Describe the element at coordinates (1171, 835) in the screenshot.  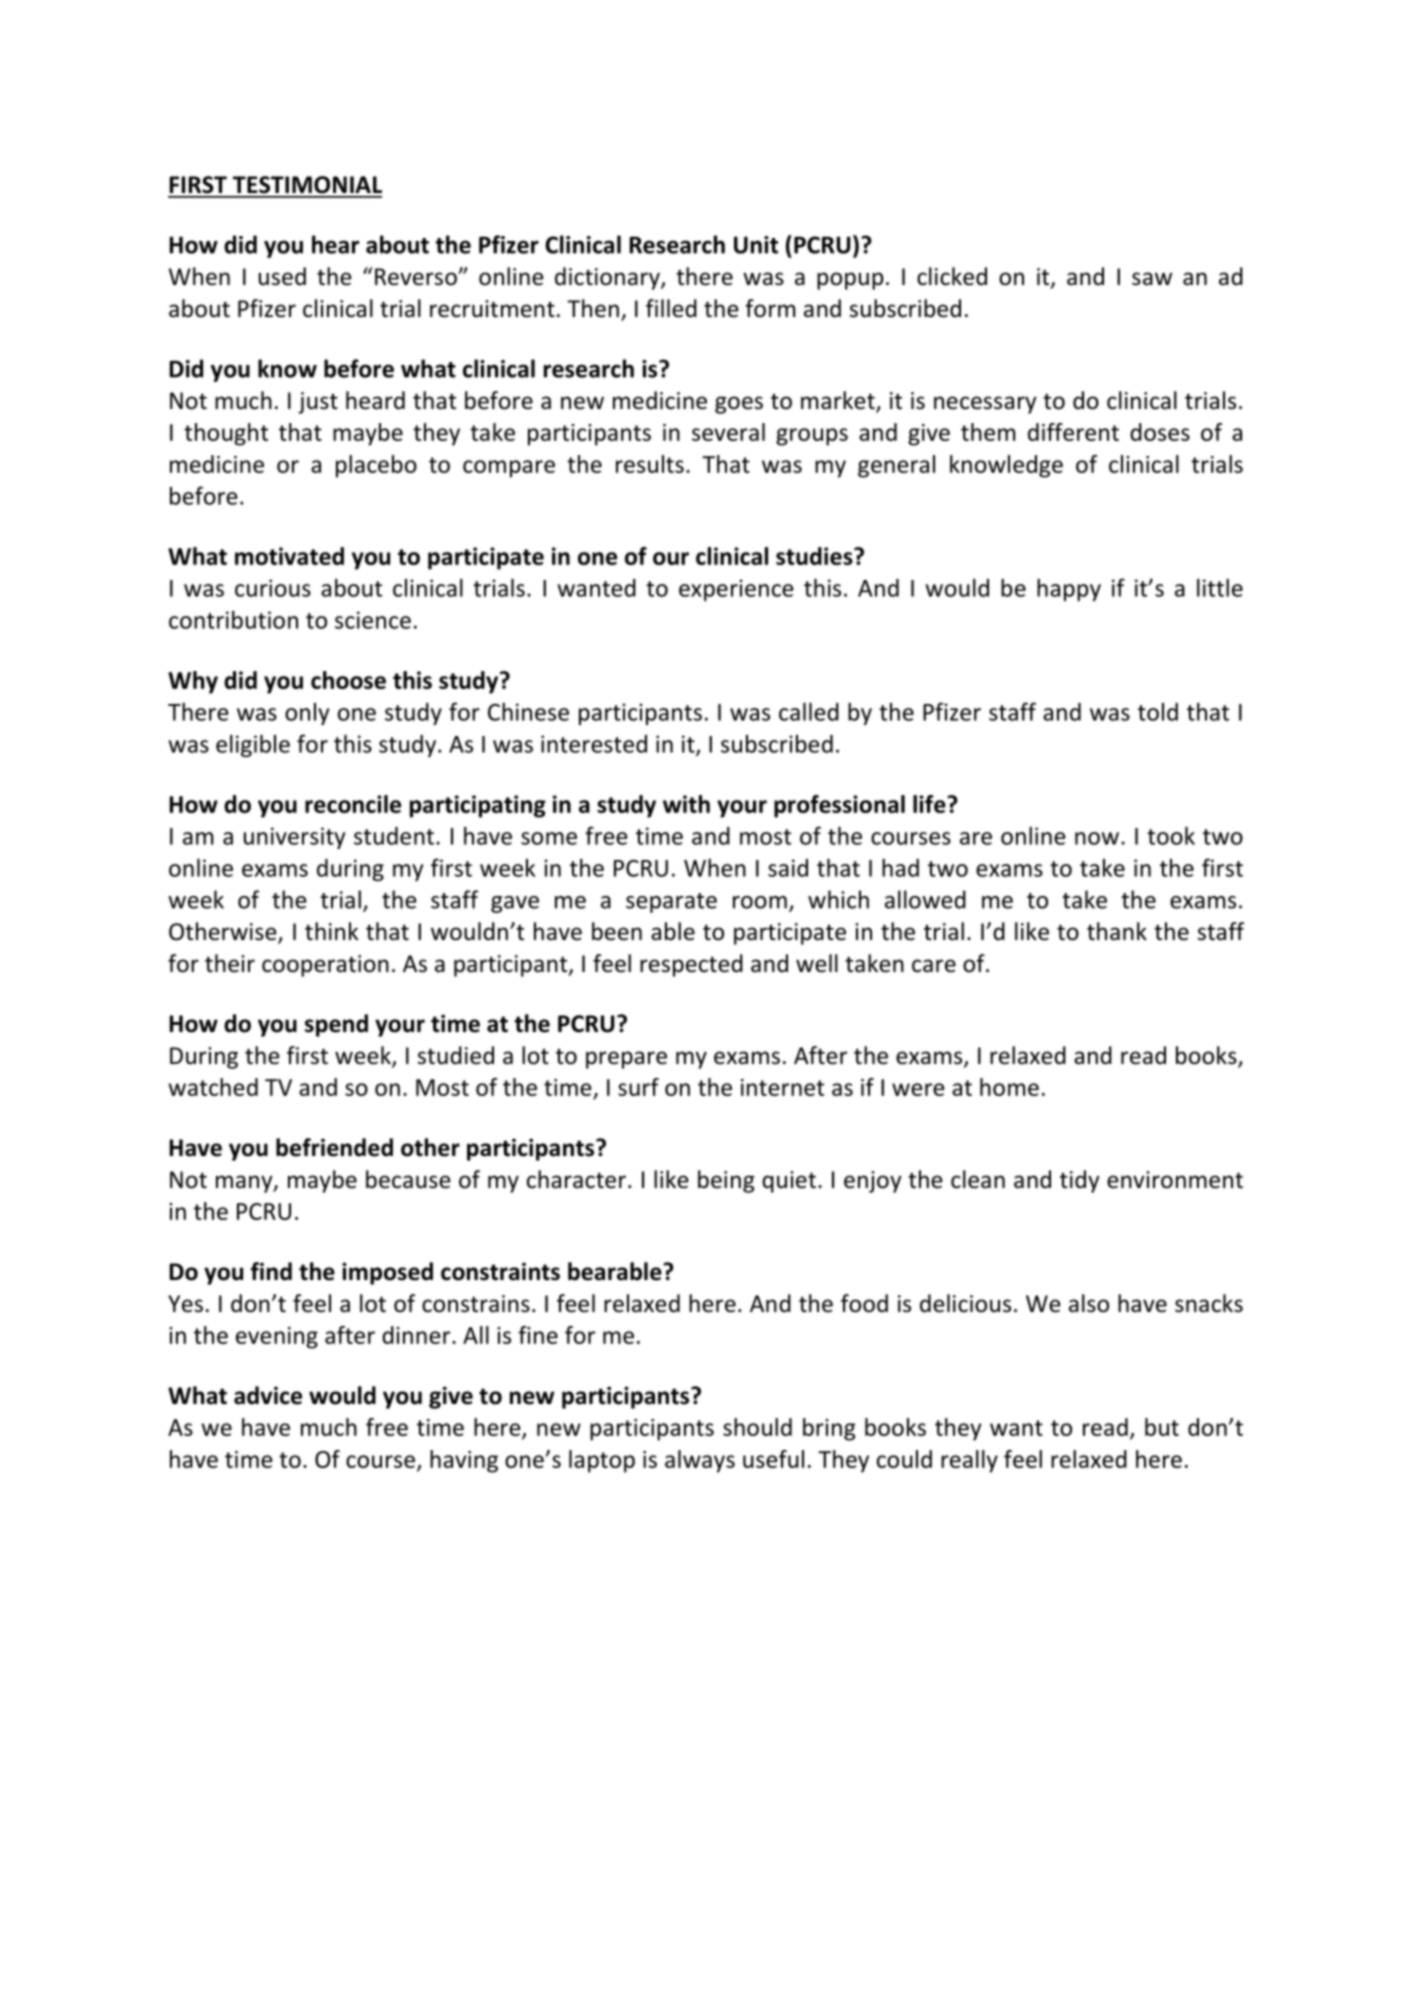
I see `took` at that location.
